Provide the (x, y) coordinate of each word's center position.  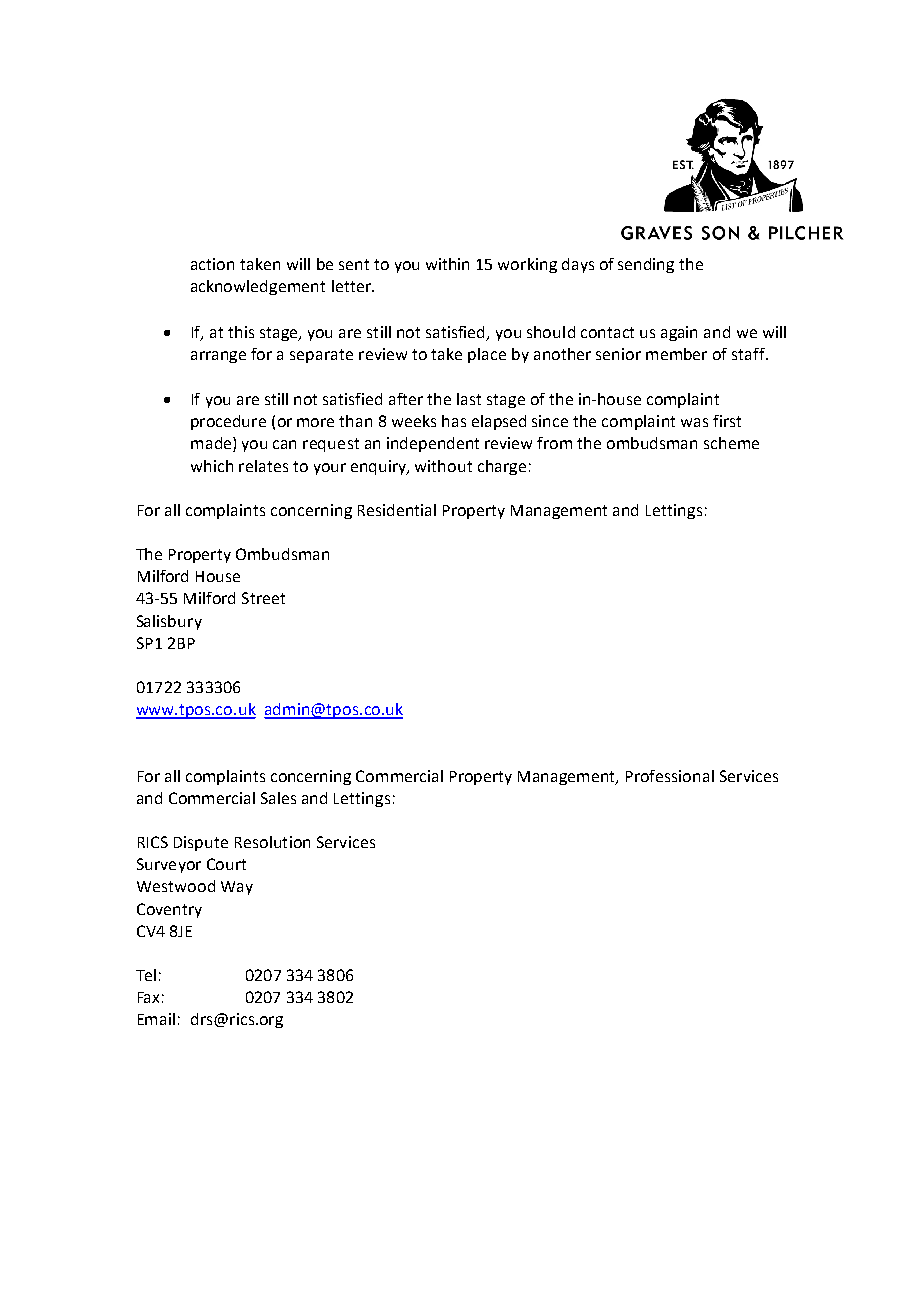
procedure (228, 422)
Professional (670, 776)
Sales (278, 798)
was (694, 422)
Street (263, 598)
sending (646, 265)
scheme (731, 443)
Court (226, 864)
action (212, 264)
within (447, 264)
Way (237, 888)
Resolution (272, 842)
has (454, 421)
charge (502, 467)
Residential (397, 510)
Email (156, 1019)
